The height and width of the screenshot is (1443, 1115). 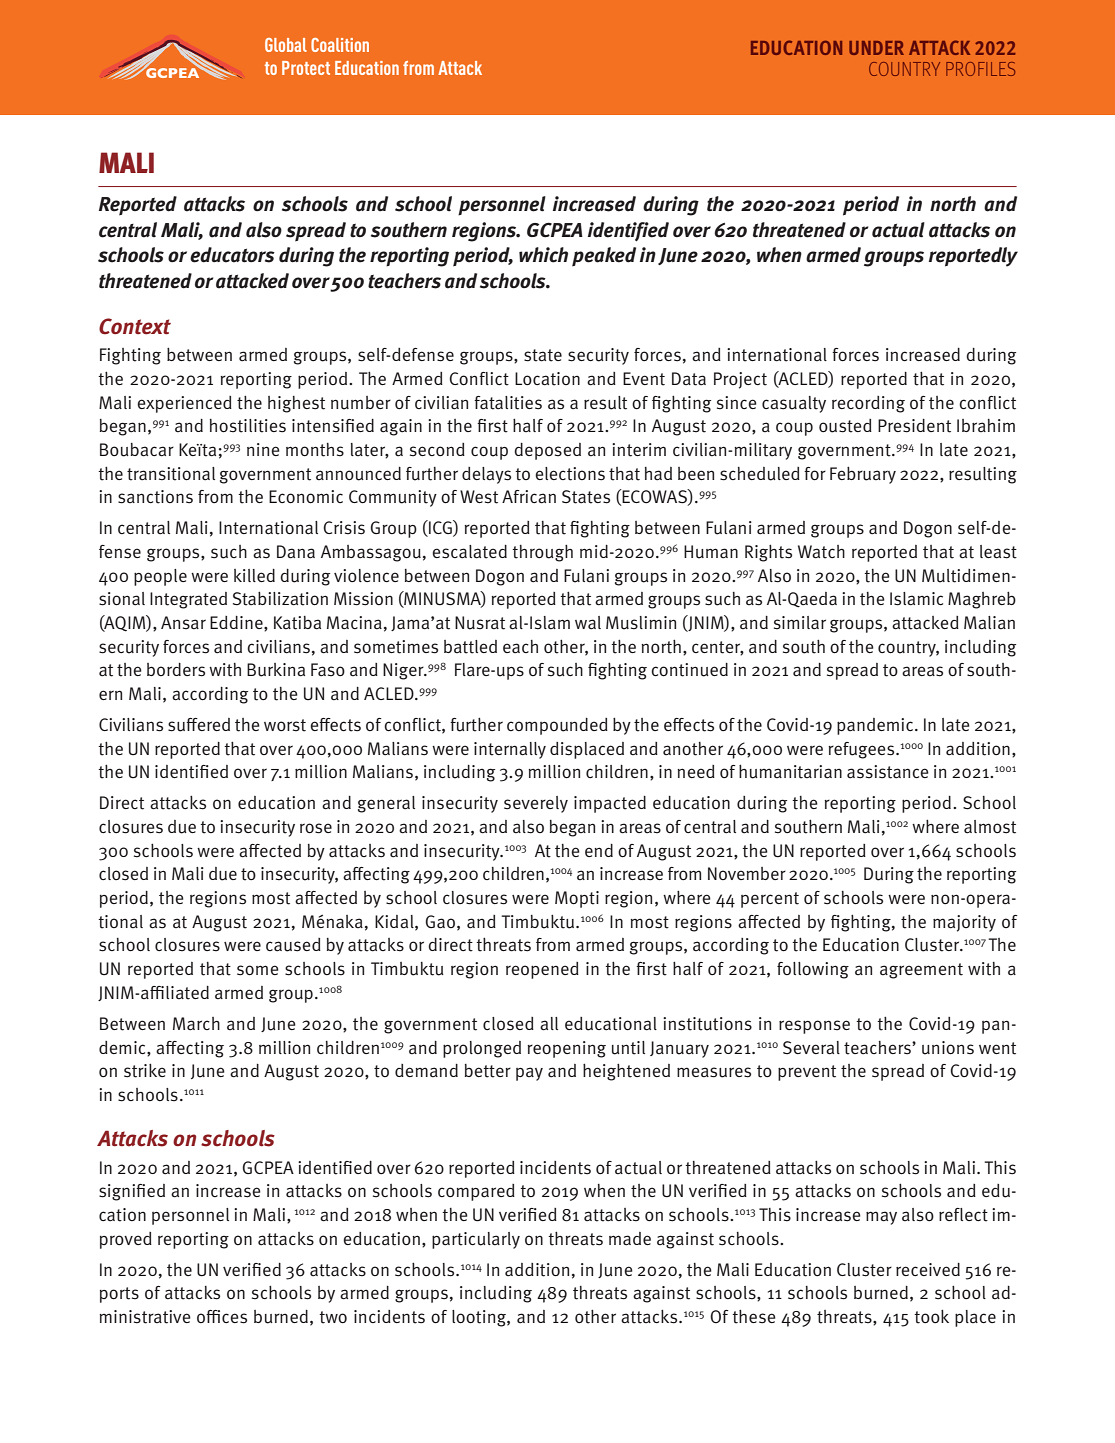 I want to click on received, so click(x=928, y=1269).
